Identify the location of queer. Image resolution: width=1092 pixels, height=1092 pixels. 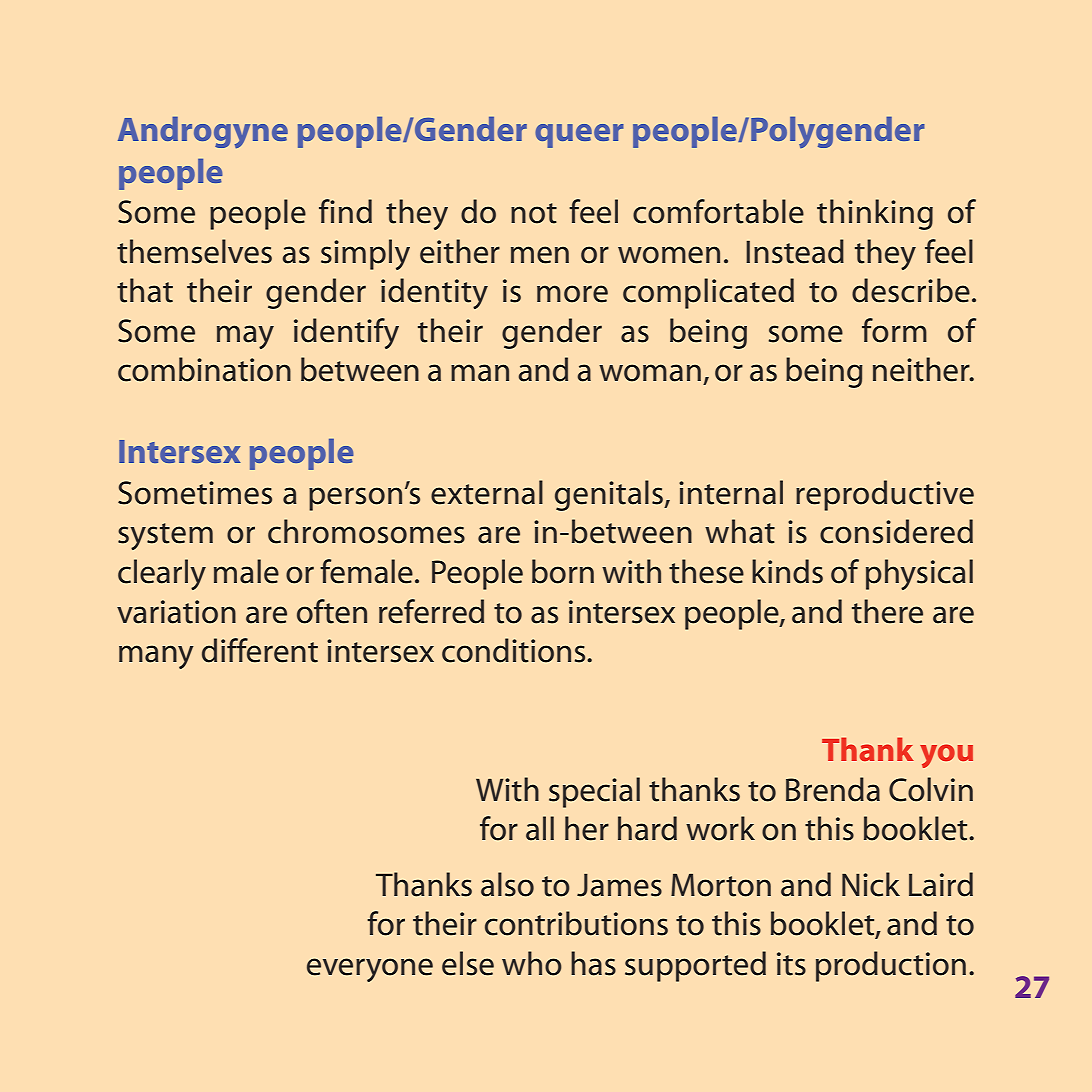
(579, 136).
